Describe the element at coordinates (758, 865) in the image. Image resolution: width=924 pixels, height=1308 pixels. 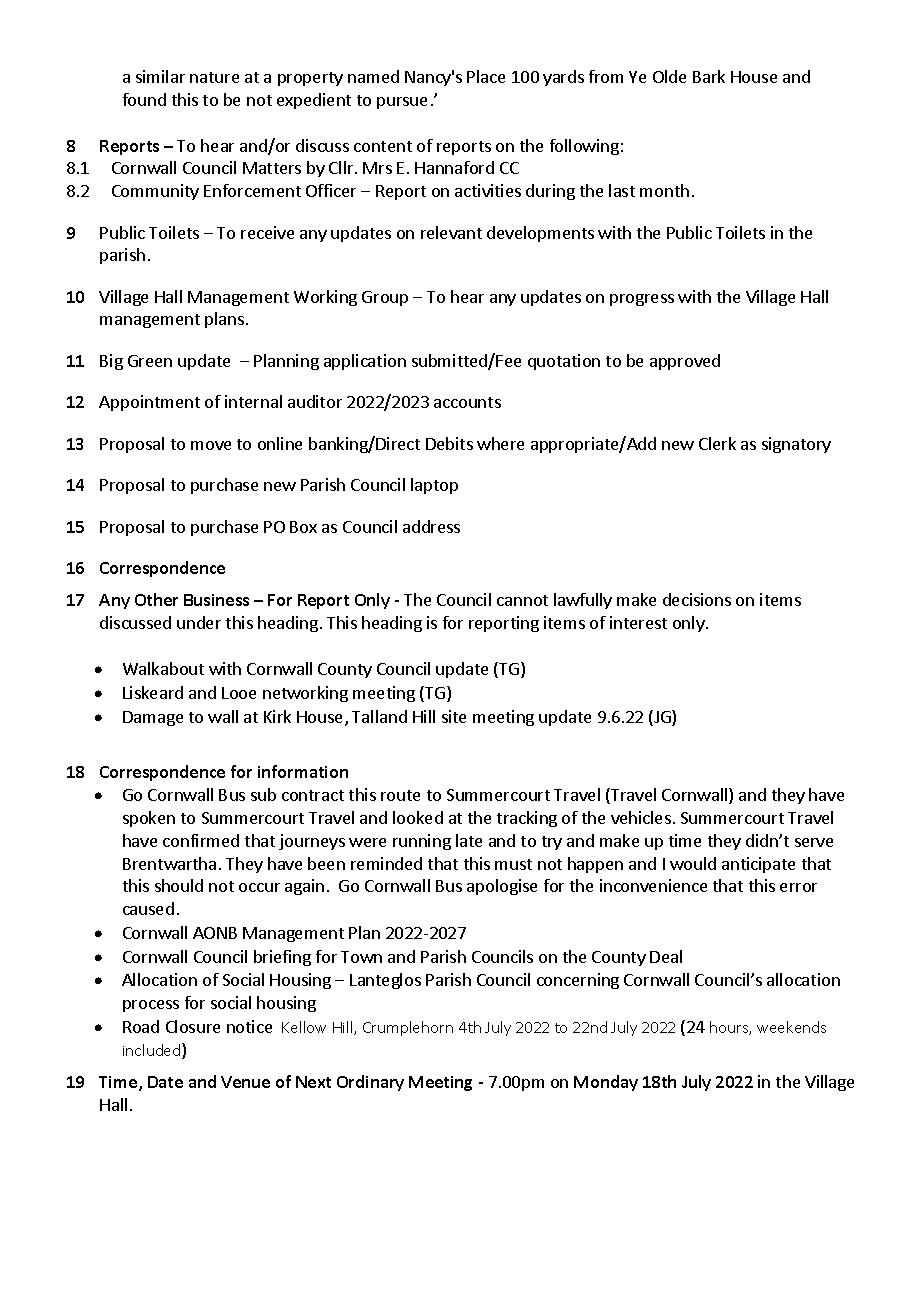
I see `anticipate` at that location.
